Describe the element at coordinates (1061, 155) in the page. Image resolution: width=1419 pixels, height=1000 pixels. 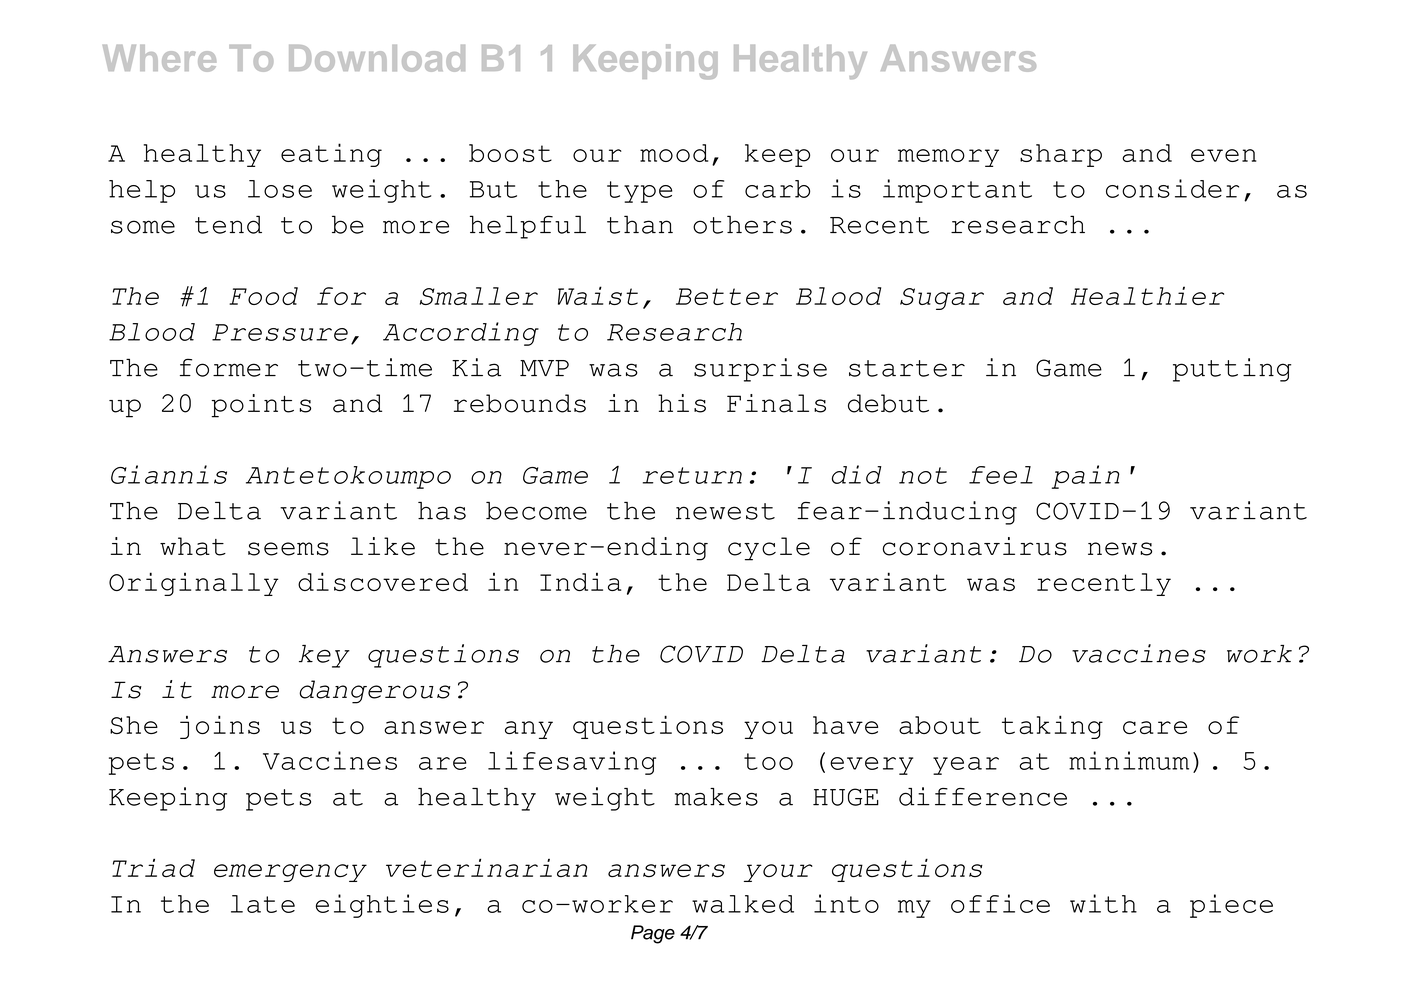
I see `sharp` at that location.
